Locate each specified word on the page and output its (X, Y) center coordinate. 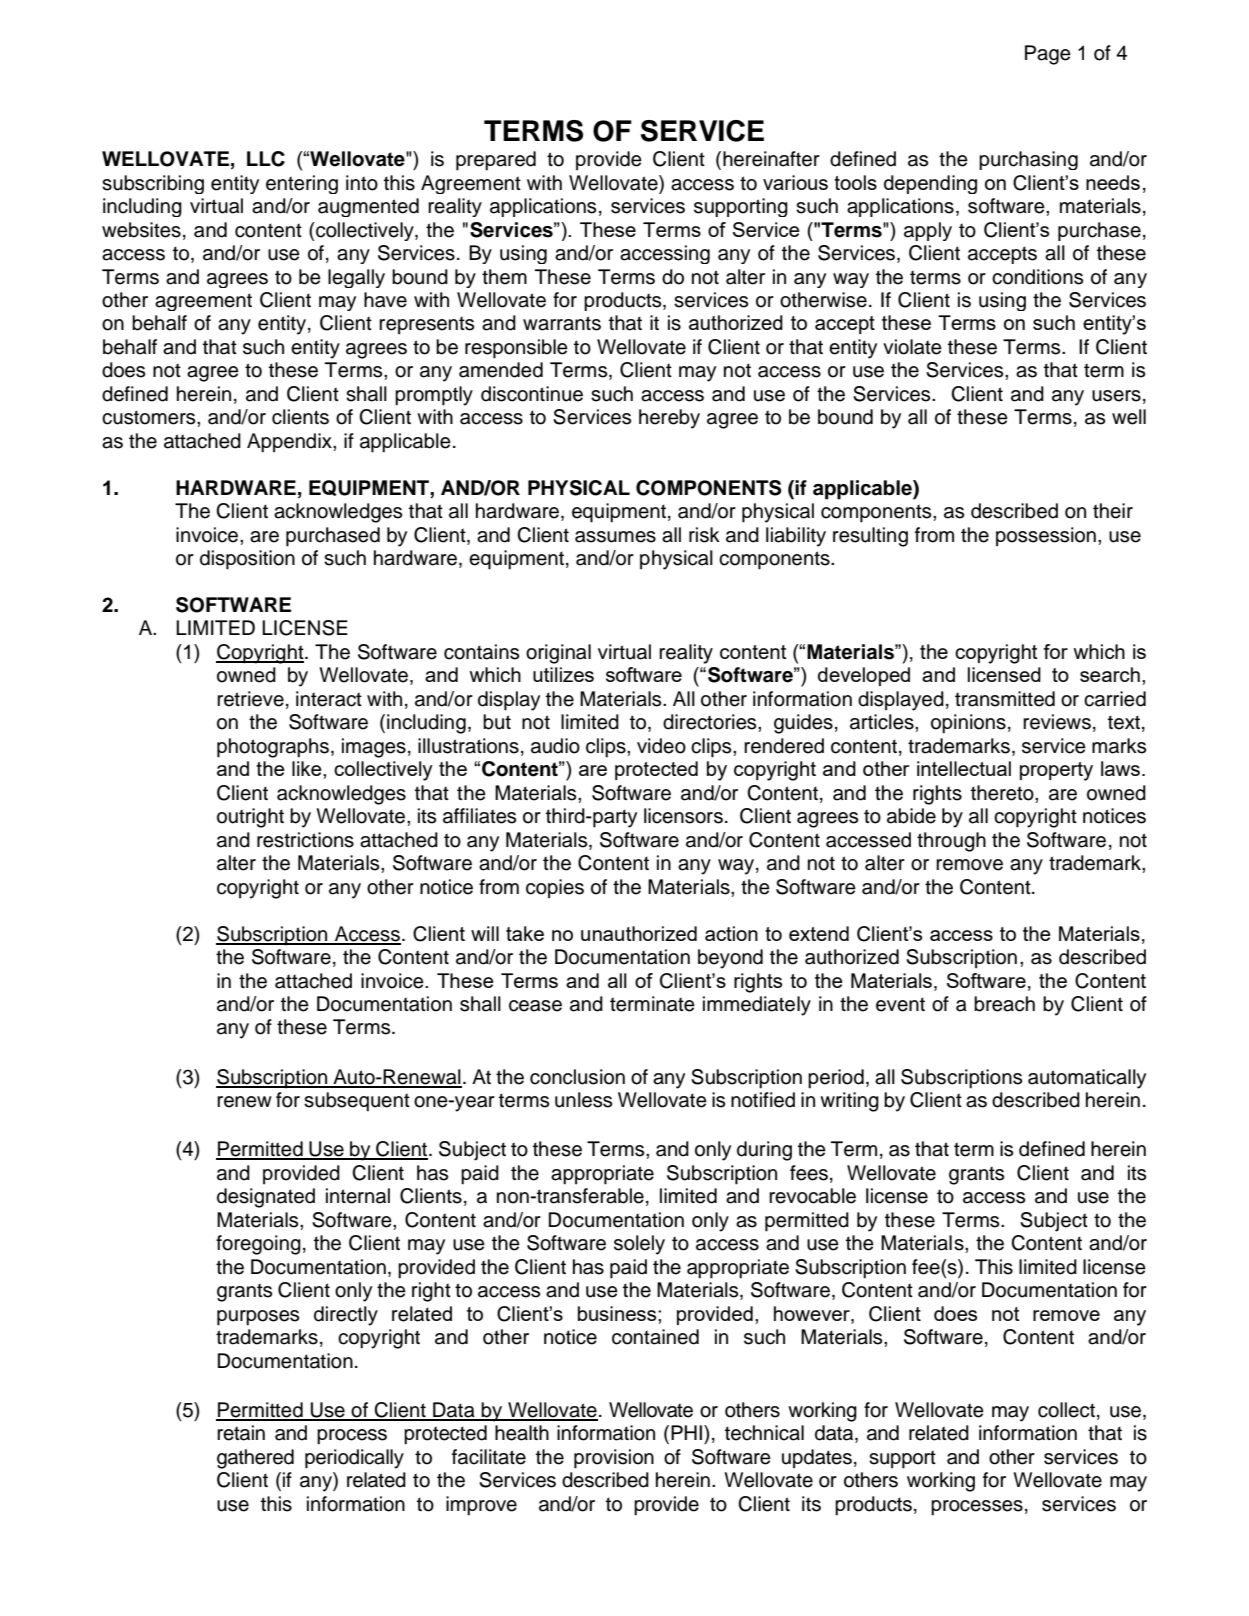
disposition (247, 560)
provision (614, 1459)
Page (1048, 55)
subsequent (357, 1102)
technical (764, 1433)
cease (535, 1006)
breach (1004, 1004)
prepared (496, 161)
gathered (255, 1459)
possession (1046, 537)
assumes (615, 537)
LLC (266, 159)
